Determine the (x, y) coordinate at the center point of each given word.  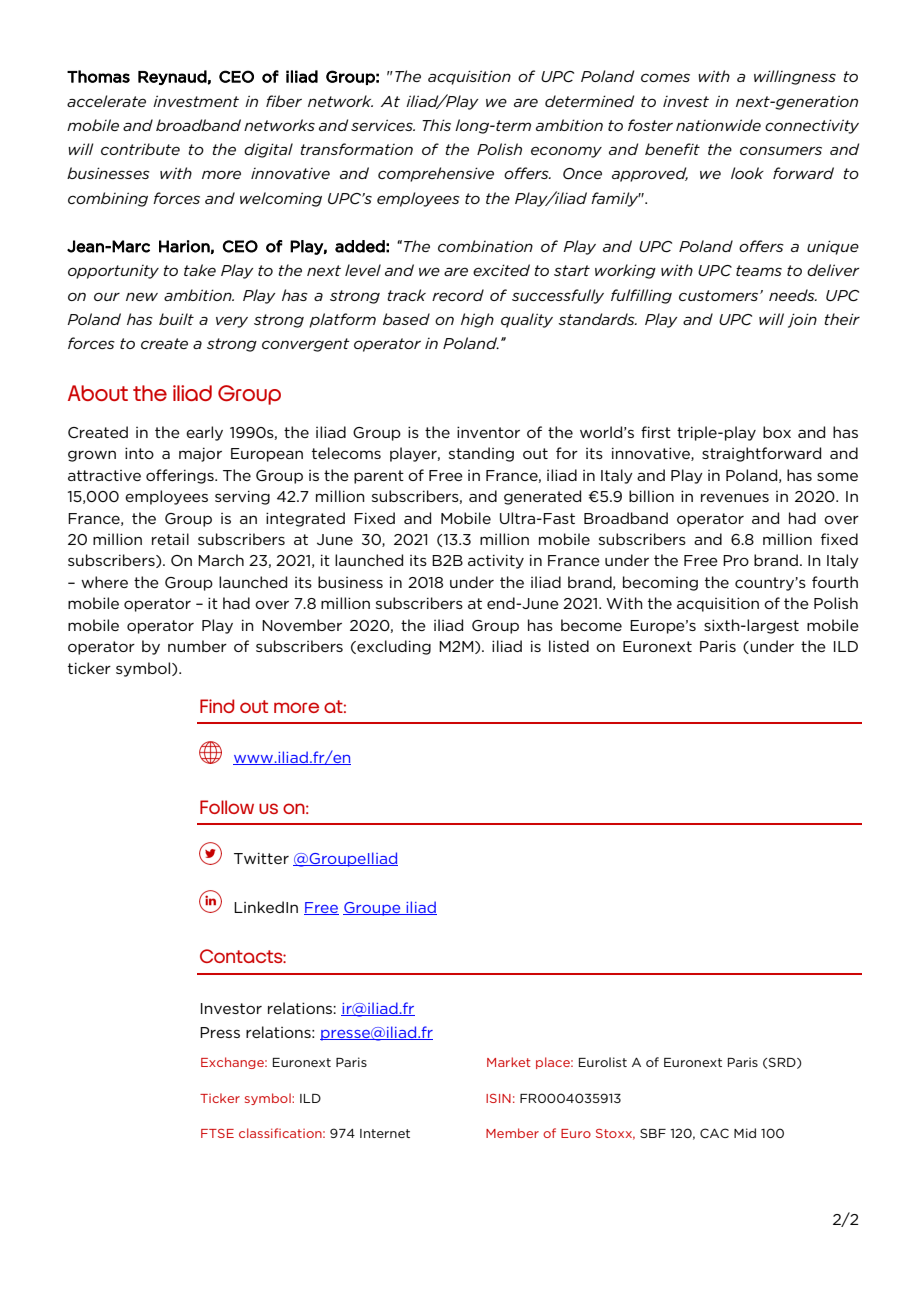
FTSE (217, 1133)
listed (569, 646)
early (204, 433)
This (436, 125)
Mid (745, 1133)
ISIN (498, 1098)
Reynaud (173, 77)
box (777, 432)
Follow (227, 807)
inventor (488, 432)
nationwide (718, 125)
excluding (393, 647)
